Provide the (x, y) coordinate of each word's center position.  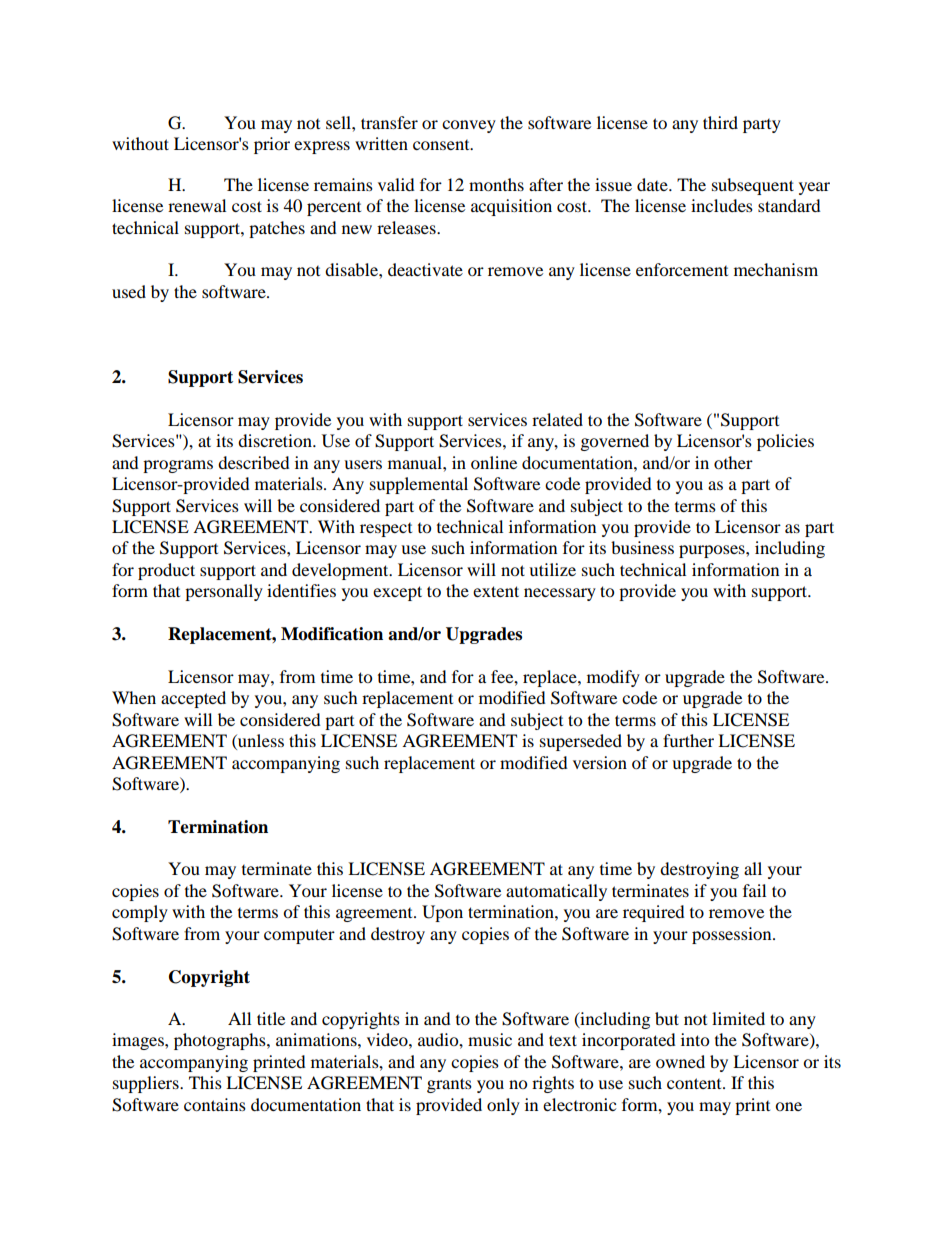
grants (449, 1085)
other (733, 462)
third (720, 122)
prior (272, 145)
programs (178, 466)
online (494, 462)
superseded (581, 742)
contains (215, 1104)
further (688, 740)
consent (442, 145)
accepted (193, 699)
